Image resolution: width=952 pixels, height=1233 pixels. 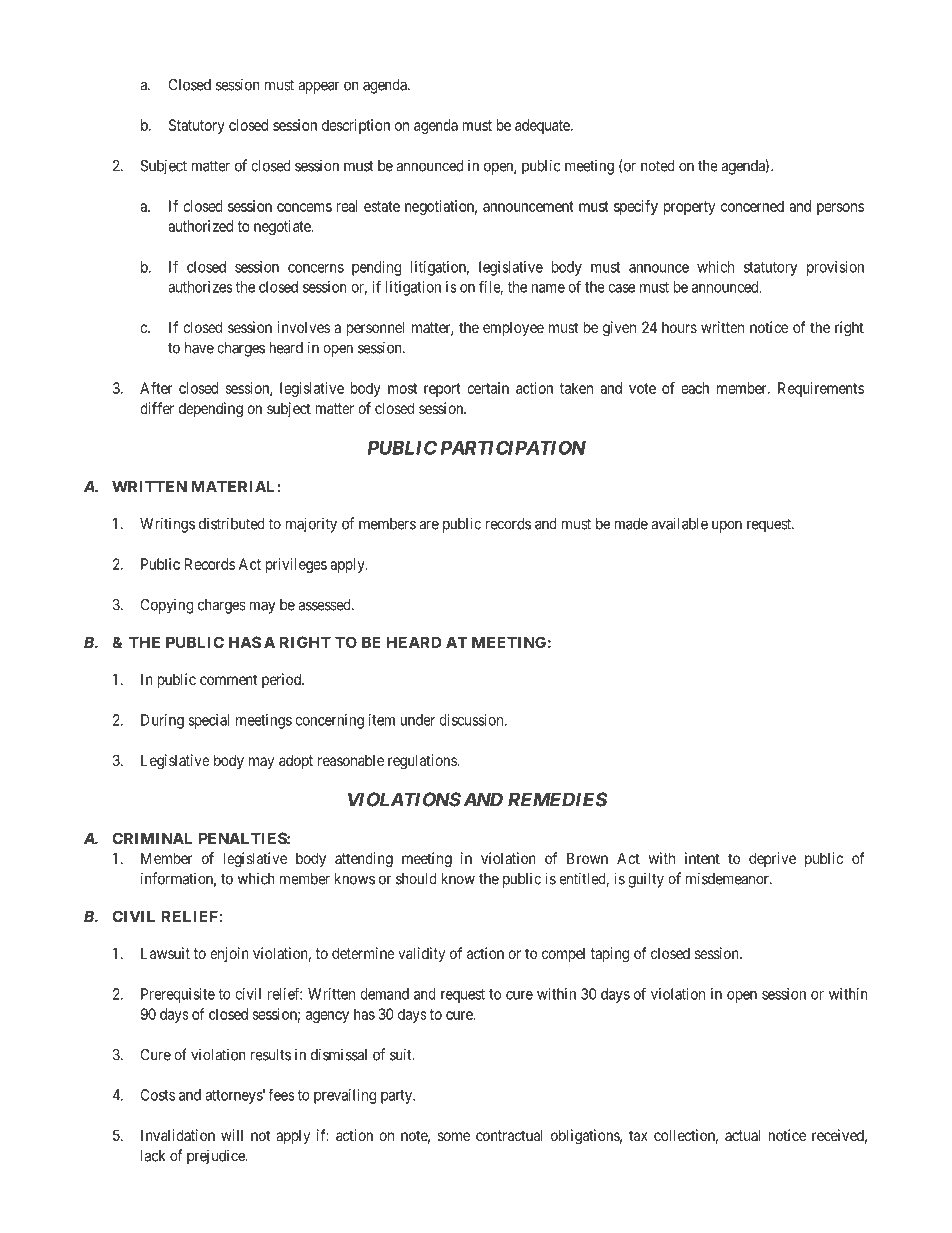 I want to click on concerned, so click(x=752, y=206).
